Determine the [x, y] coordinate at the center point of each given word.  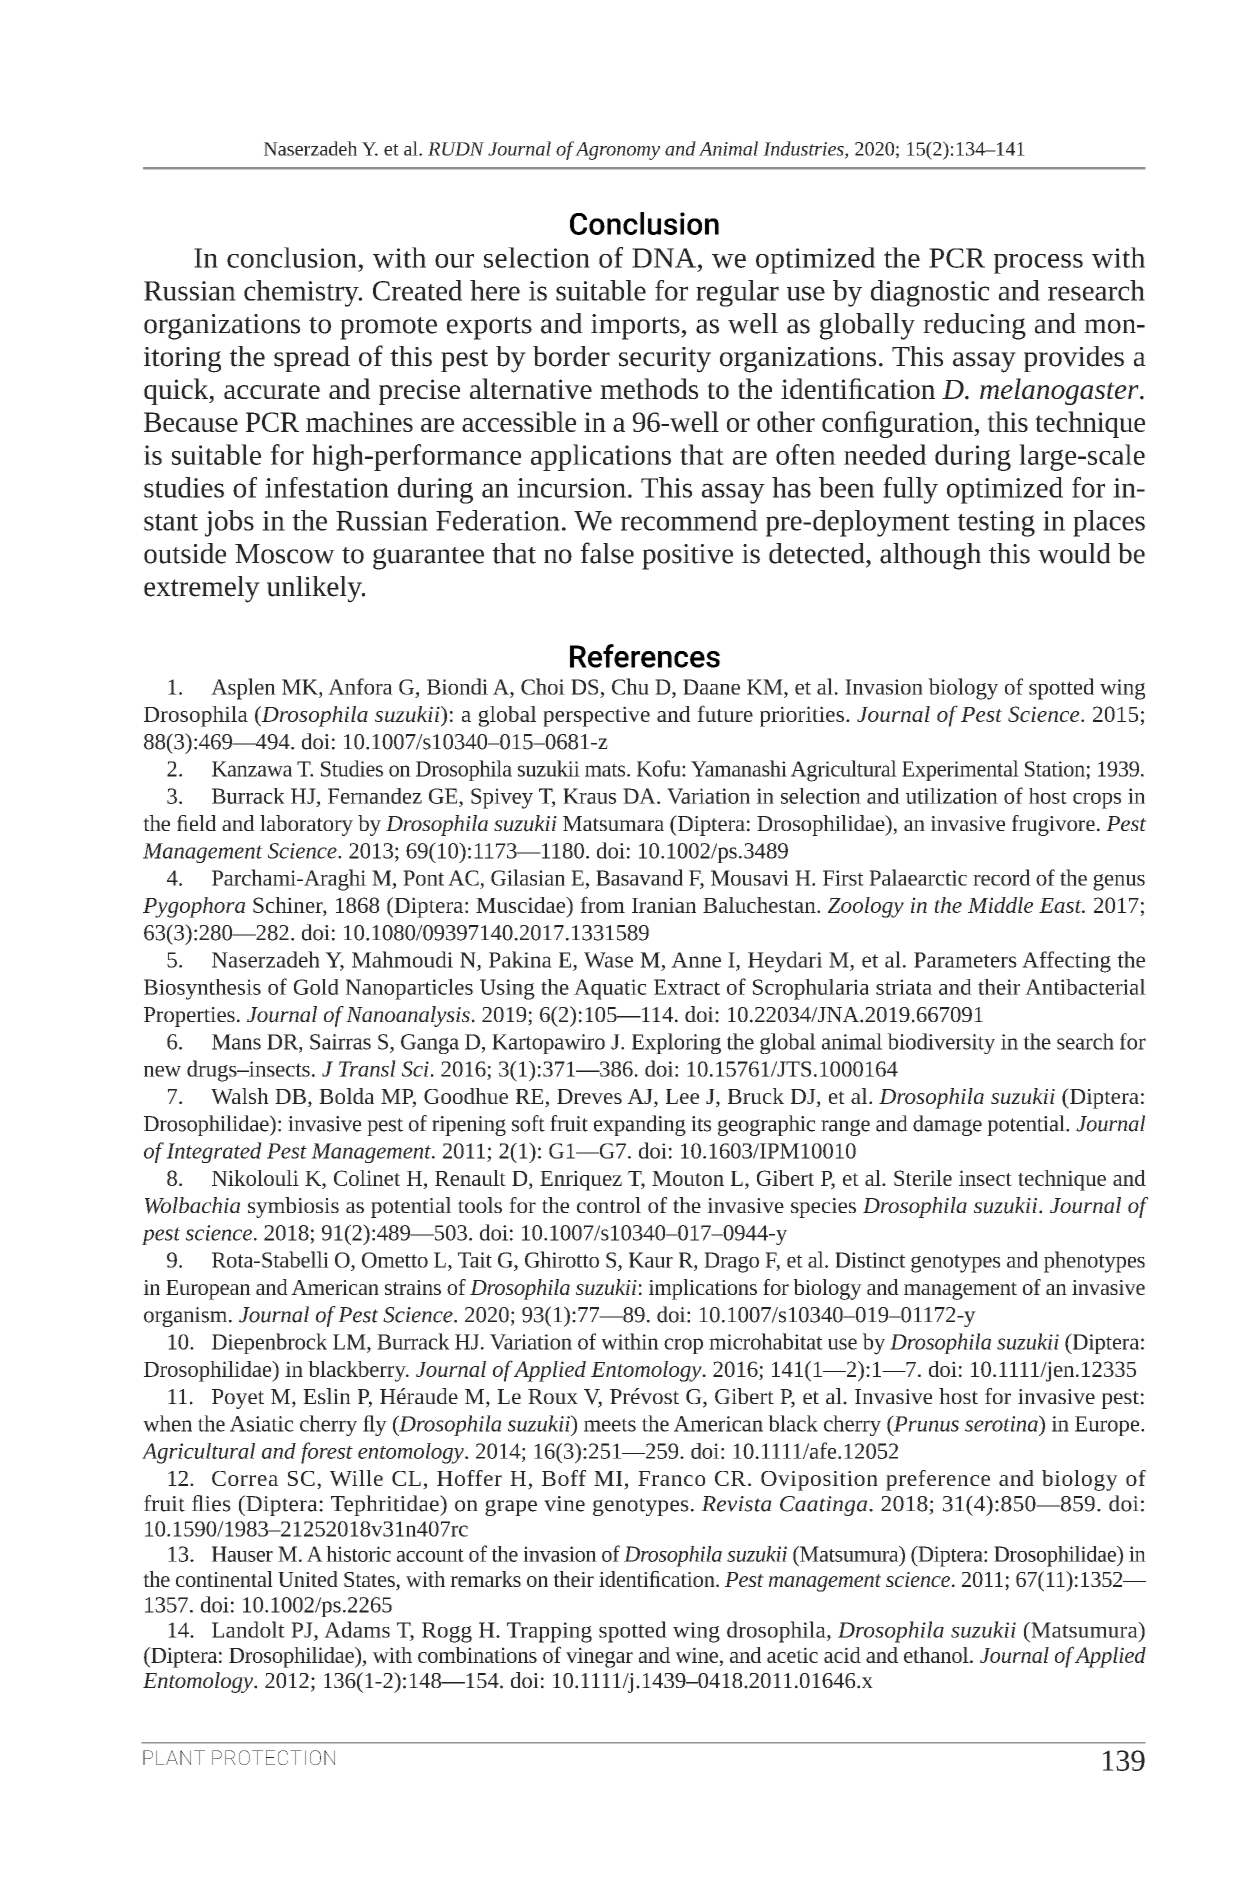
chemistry [302, 293]
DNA [664, 258]
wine [696, 1655]
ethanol [937, 1655]
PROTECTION [273, 1757]
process [1038, 264]
